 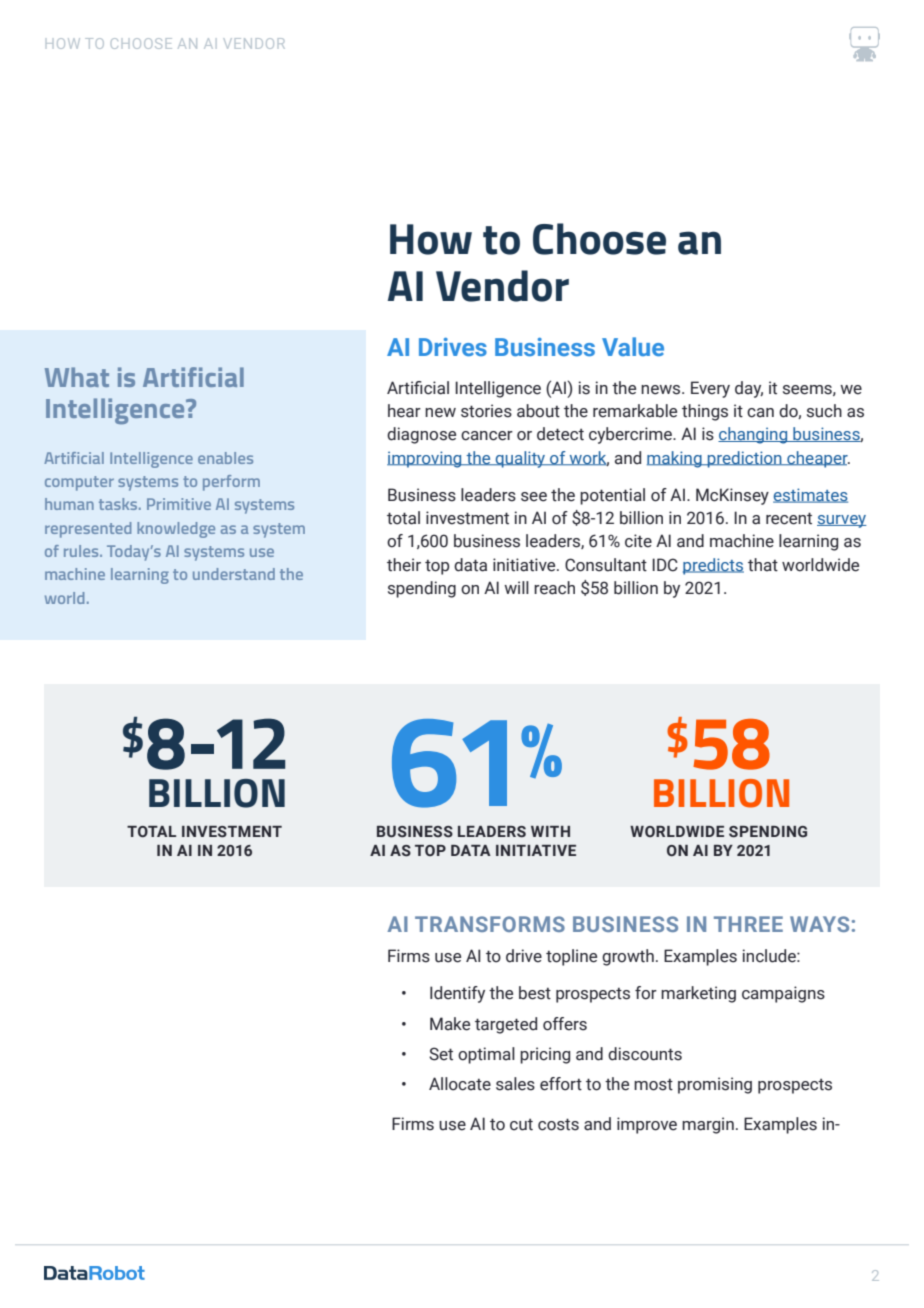 I want to click on TRANSFORMS, so click(x=490, y=924).
